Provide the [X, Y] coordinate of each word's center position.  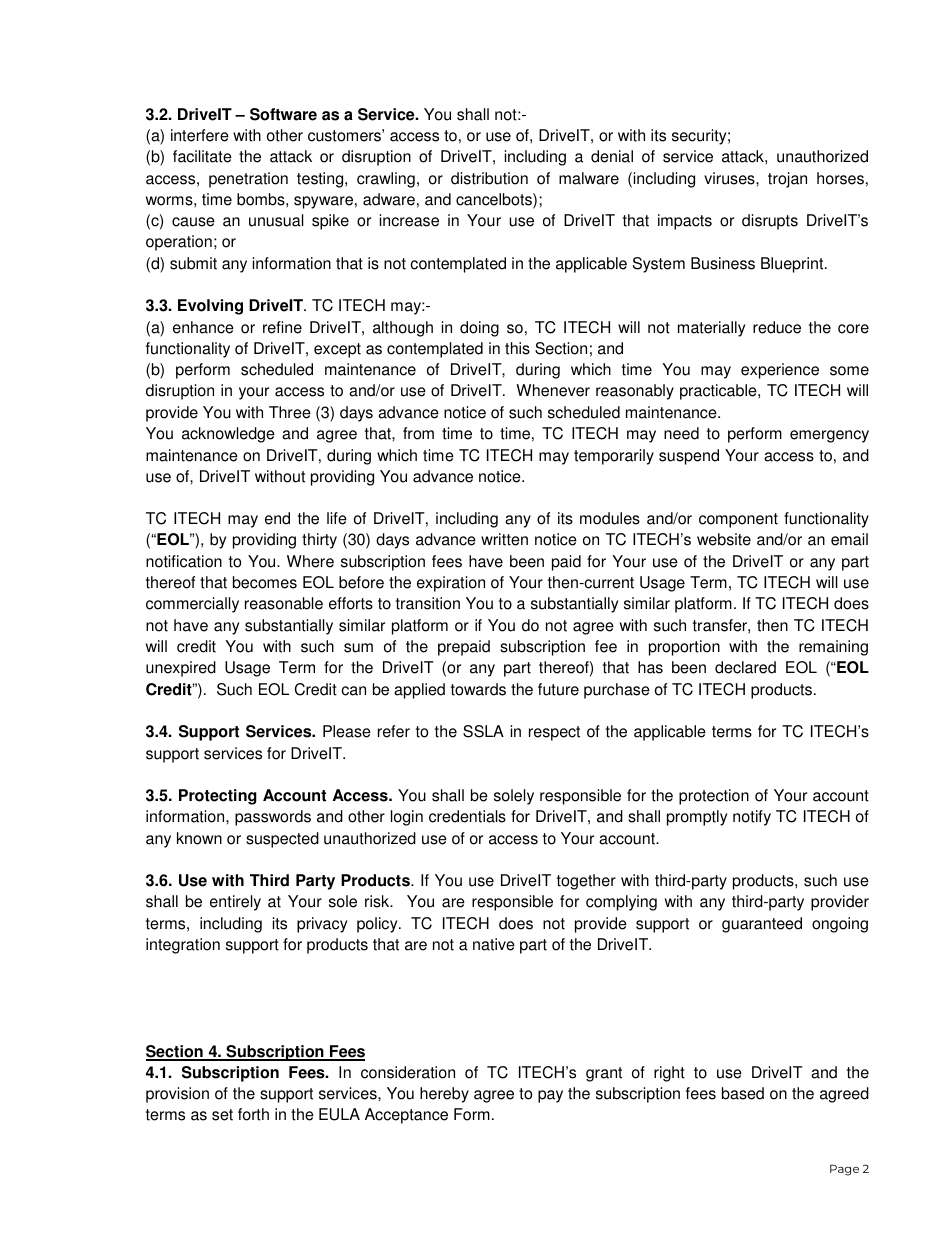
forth [253, 1114]
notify [752, 818]
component [738, 520]
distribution [489, 178]
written [504, 539]
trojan [787, 180]
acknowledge [228, 435]
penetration [248, 180]
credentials [467, 816]
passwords [273, 818]
